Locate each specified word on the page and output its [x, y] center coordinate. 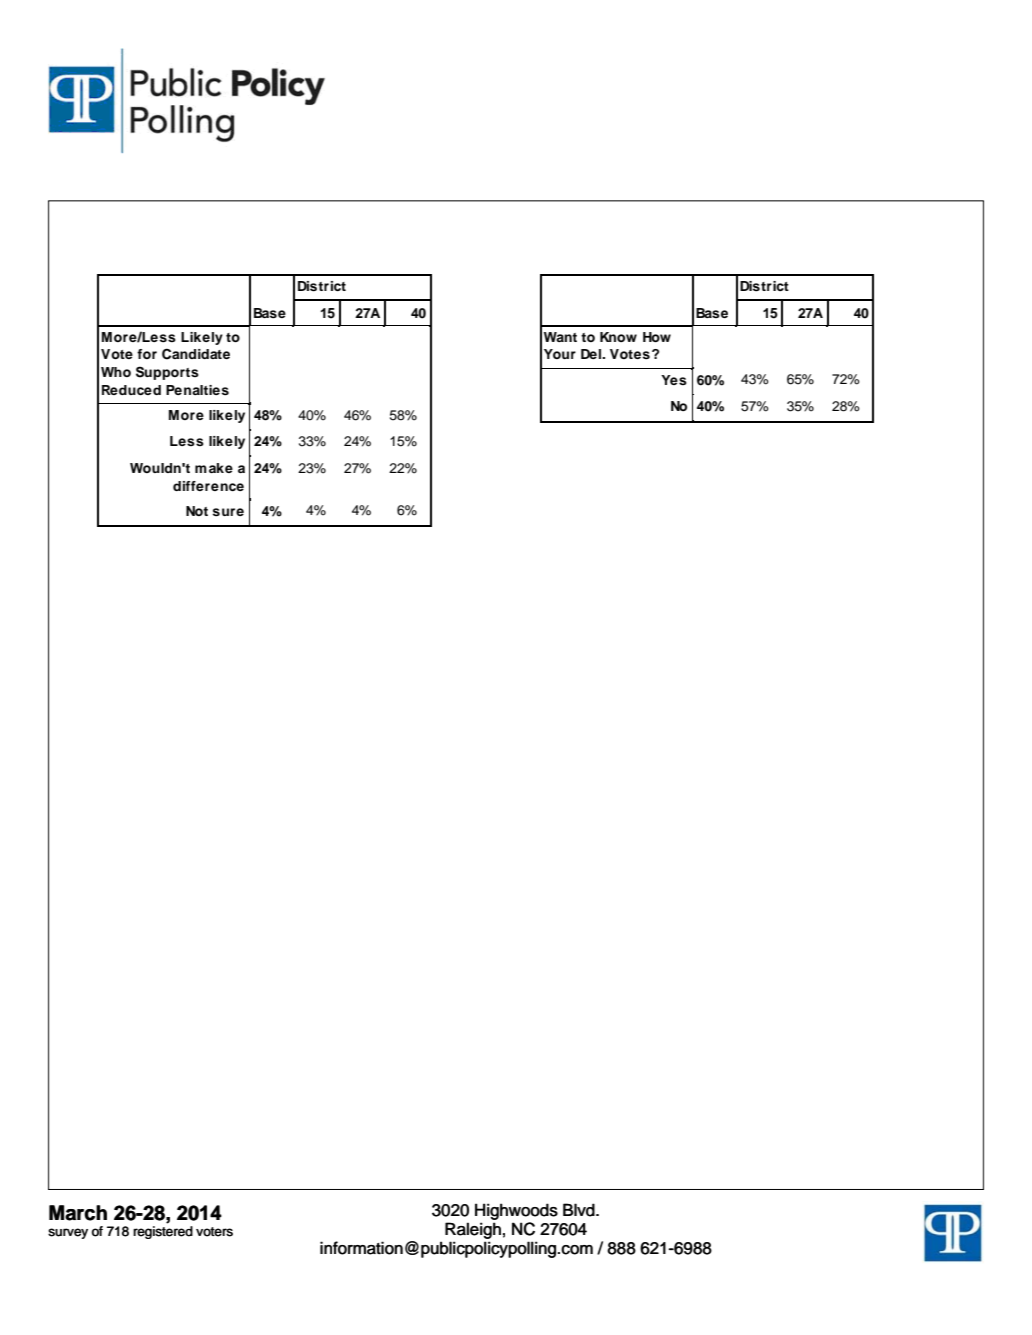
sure [228, 512]
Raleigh [473, 1230]
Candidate [196, 354]
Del [592, 354]
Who [116, 372]
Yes [674, 380]
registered [163, 1232]
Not [197, 511]
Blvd [580, 1210]
